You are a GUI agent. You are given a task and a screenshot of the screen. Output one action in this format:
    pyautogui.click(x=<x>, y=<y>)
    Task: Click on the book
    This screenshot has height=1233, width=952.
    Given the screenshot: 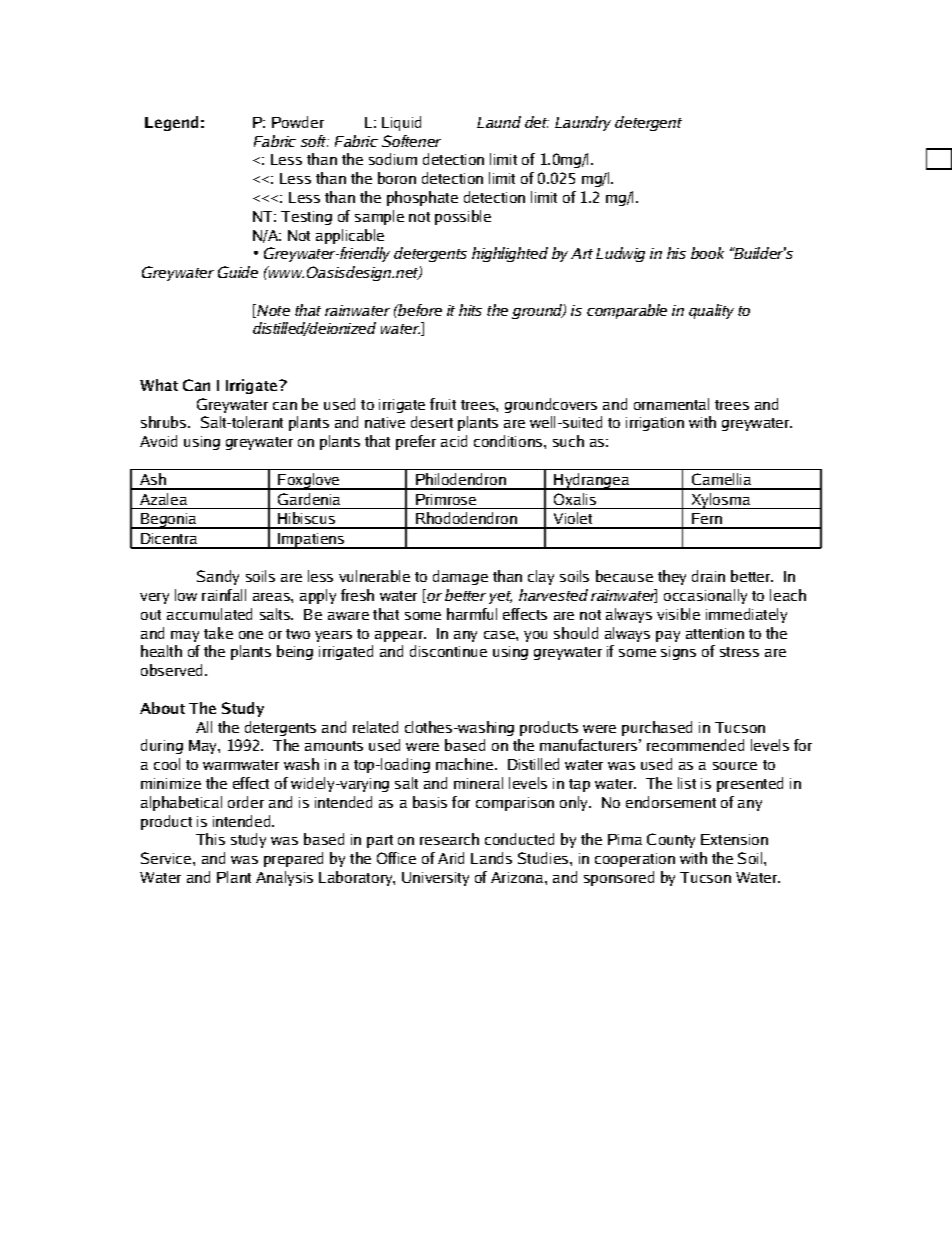 What is the action you would take?
    pyautogui.click(x=707, y=253)
